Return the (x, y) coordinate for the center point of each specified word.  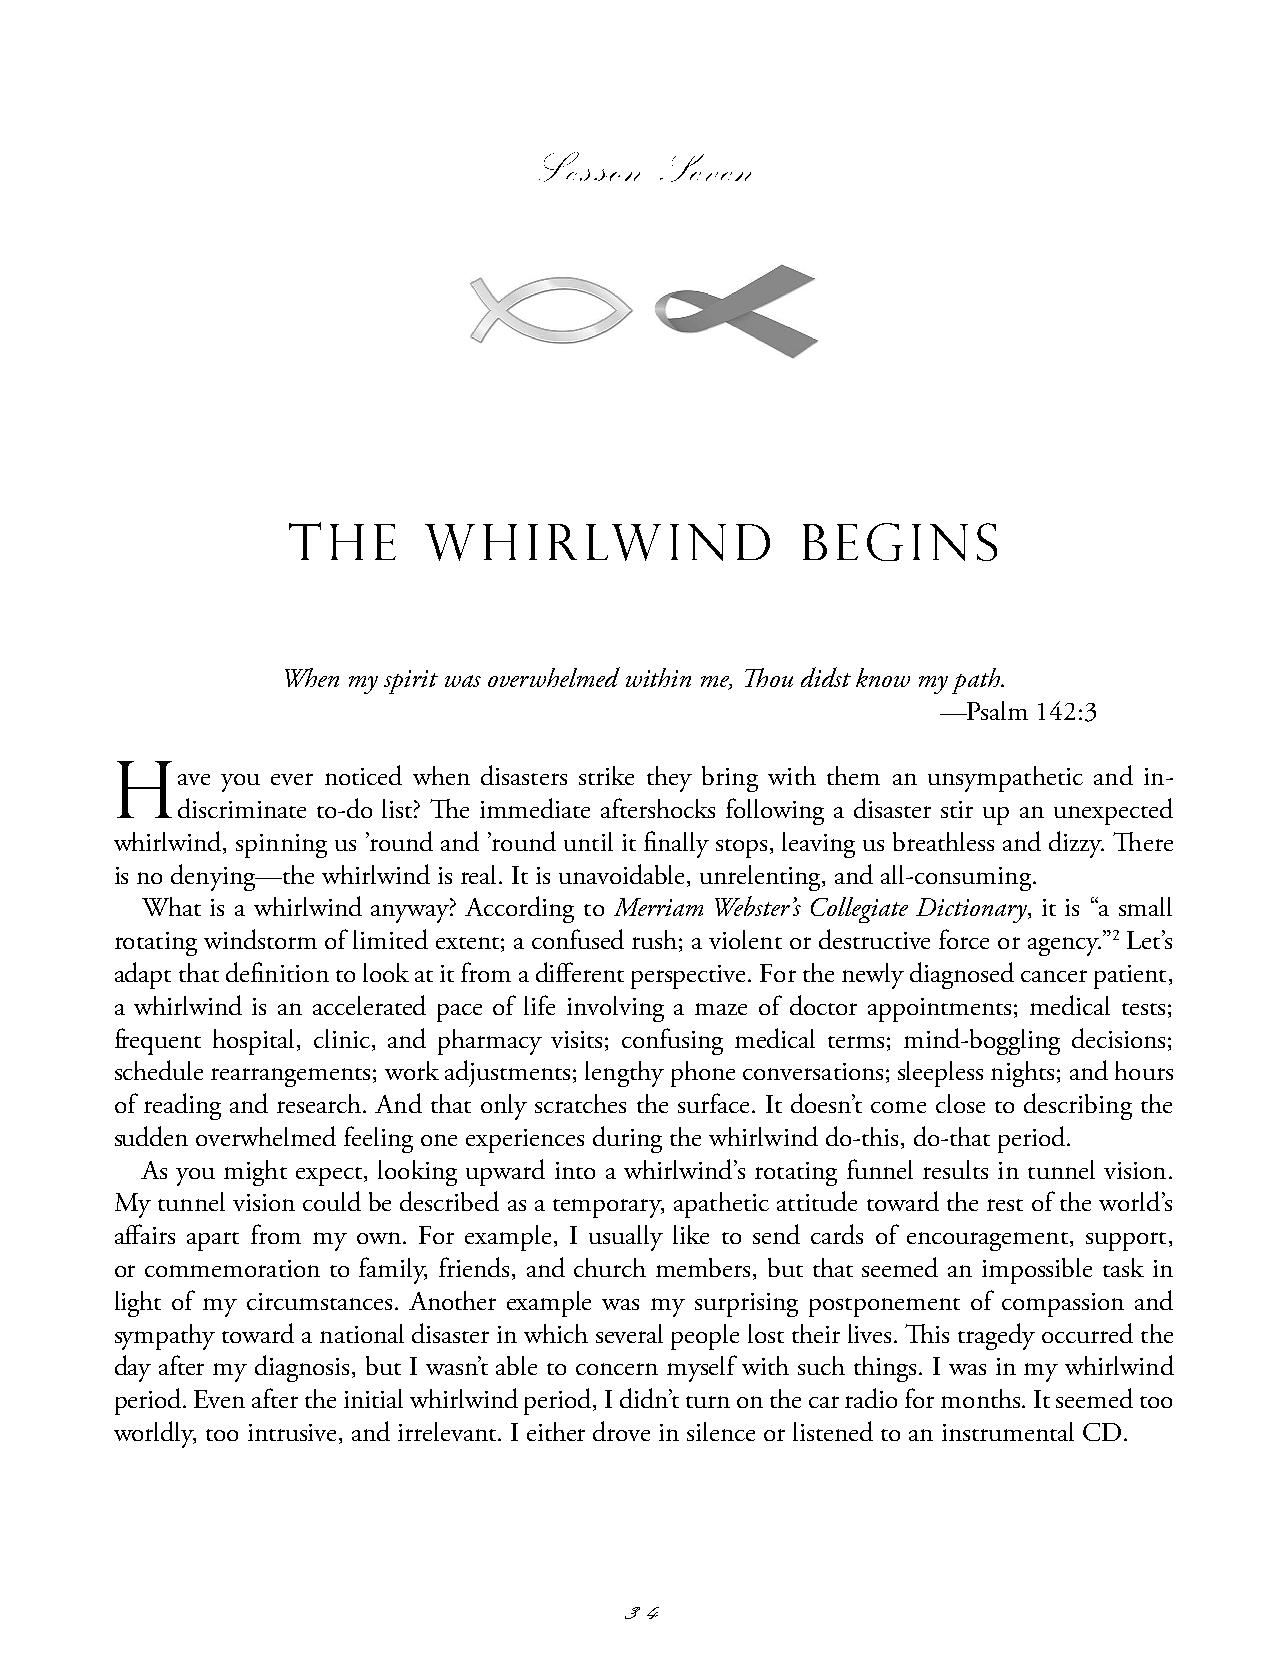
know (883, 677)
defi (245, 972)
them (853, 775)
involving (615, 1009)
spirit (411, 682)
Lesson (589, 167)
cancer (1054, 976)
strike (606, 775)
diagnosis (302, 1368)
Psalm (997, 710)
